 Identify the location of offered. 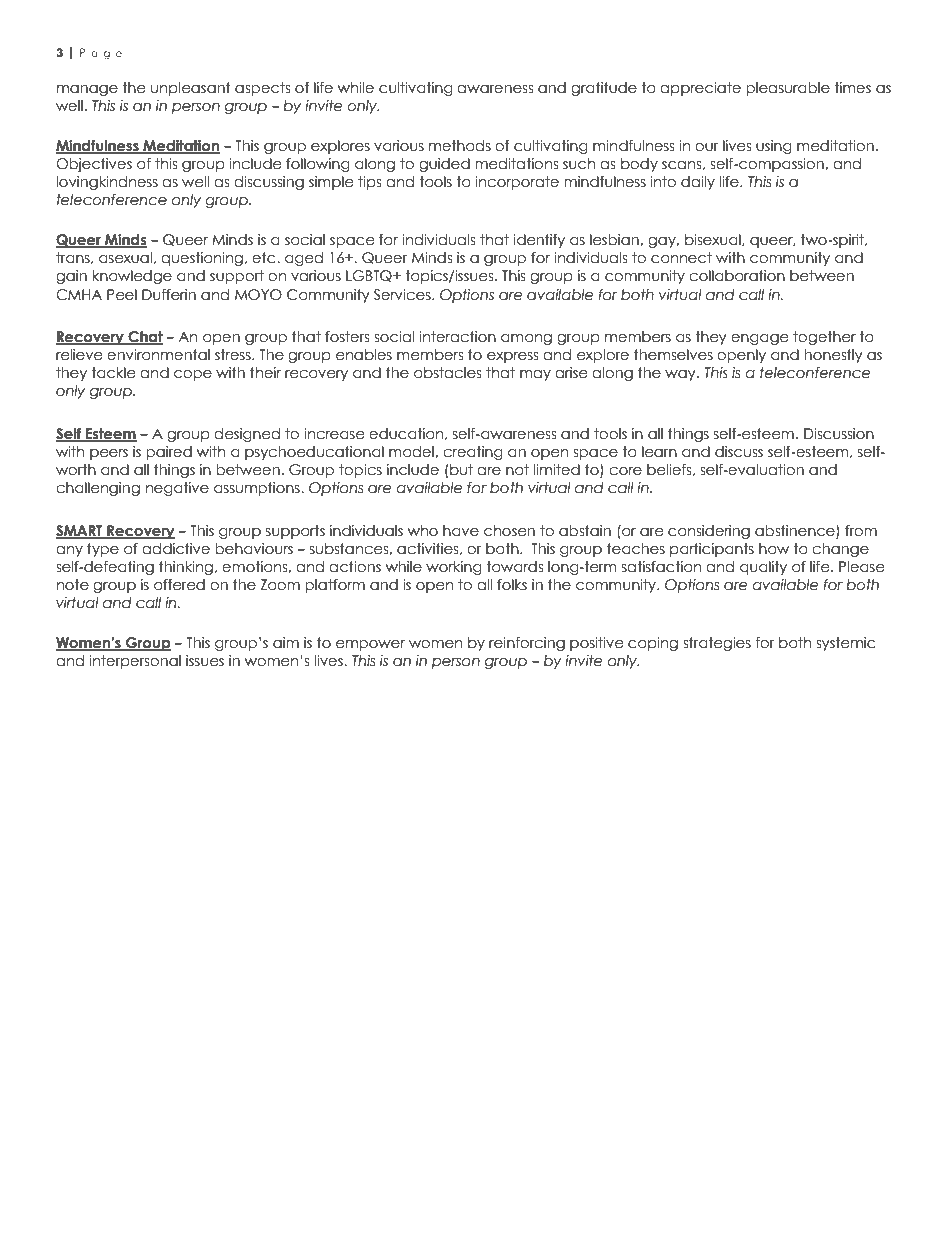
(179, 585).
